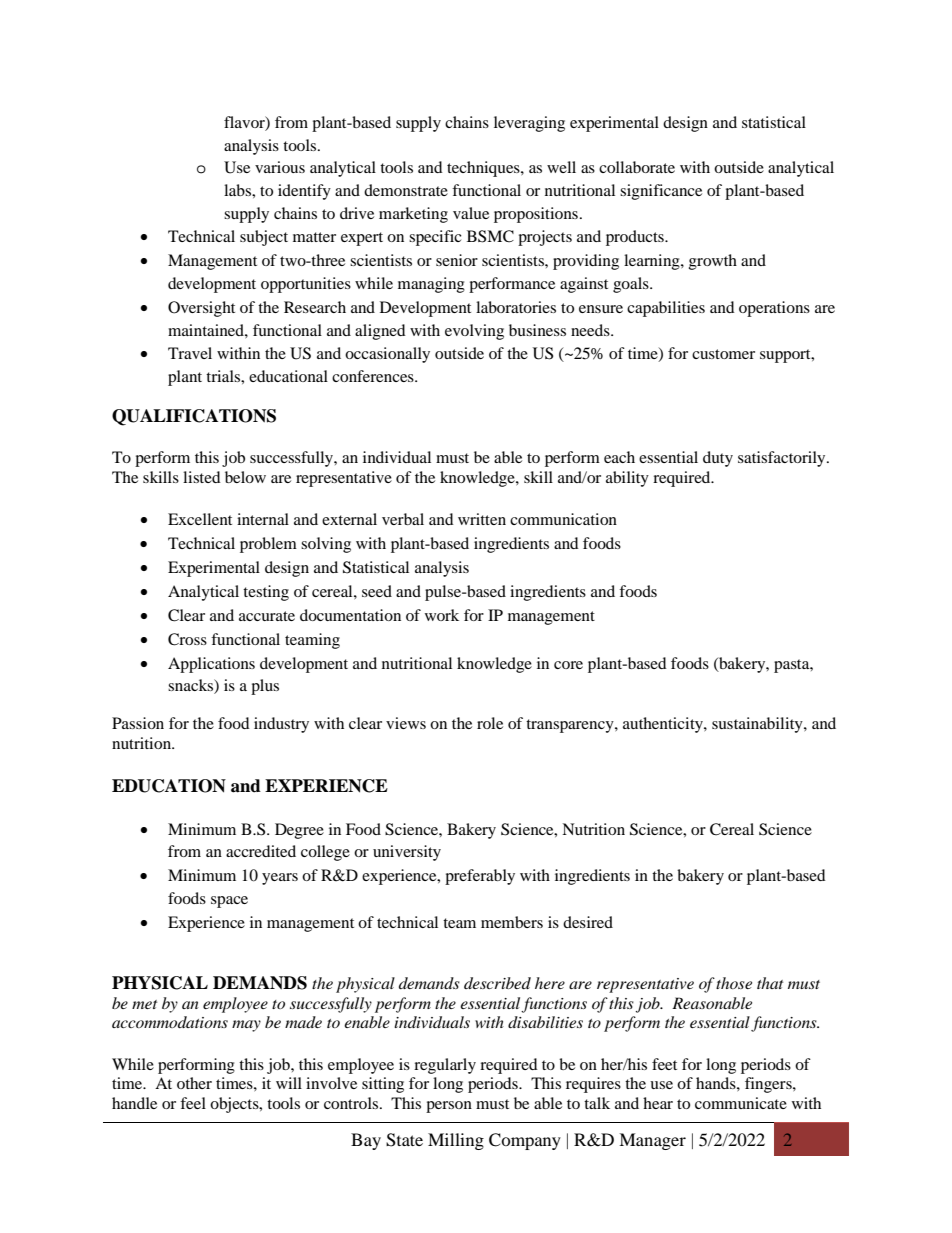  Describe the element at coordinates (449, 1107) in the document. I see `person` at that location.
